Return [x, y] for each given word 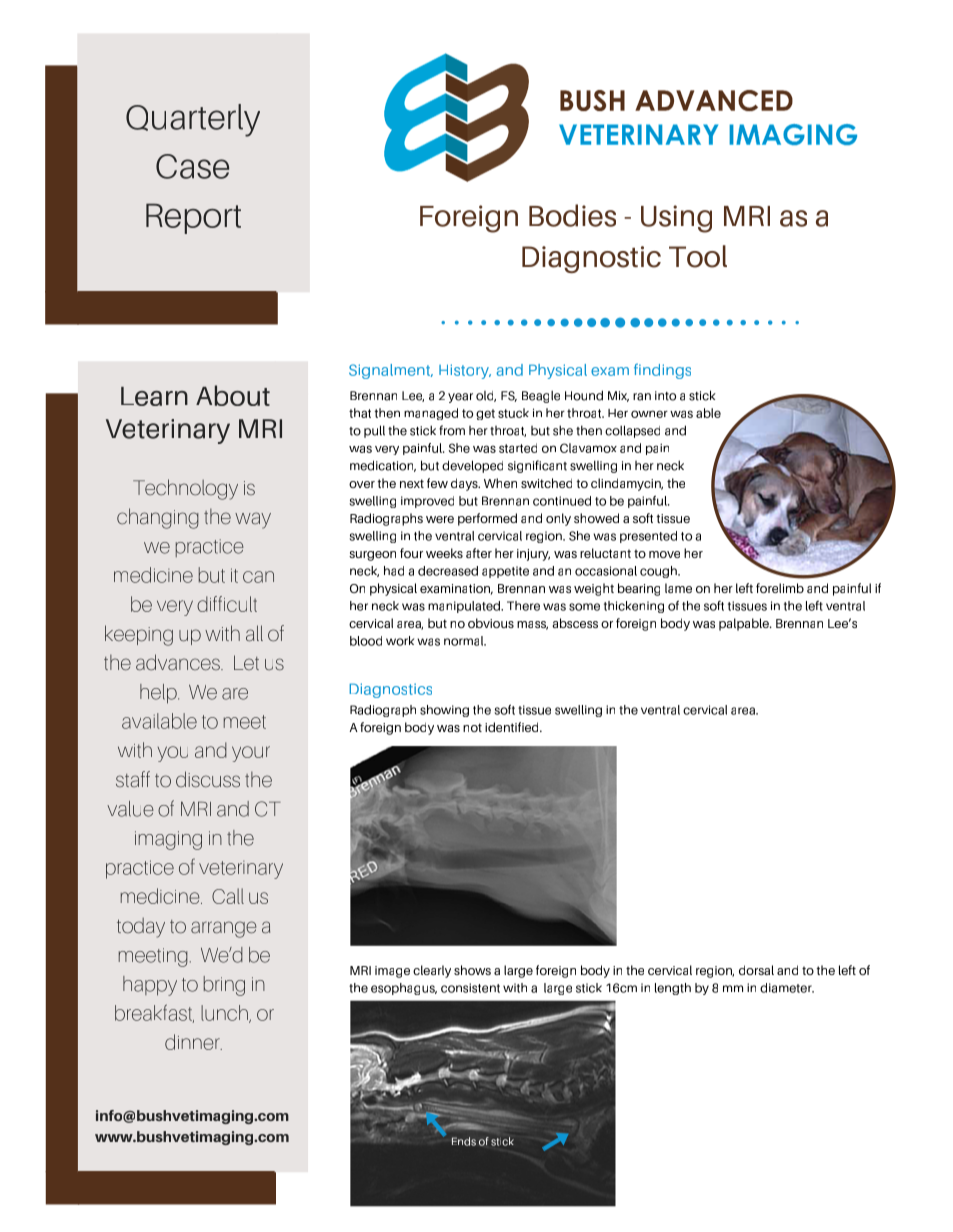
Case [192, 166]
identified [513, 727]
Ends [464, 1141]
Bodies [572, 215]
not [472, 727]
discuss [208, 779]
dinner [193, 1042]
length [673, 989]
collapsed [632, 431]
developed [472, 466]
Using [676, 219]
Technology [185, 489]
